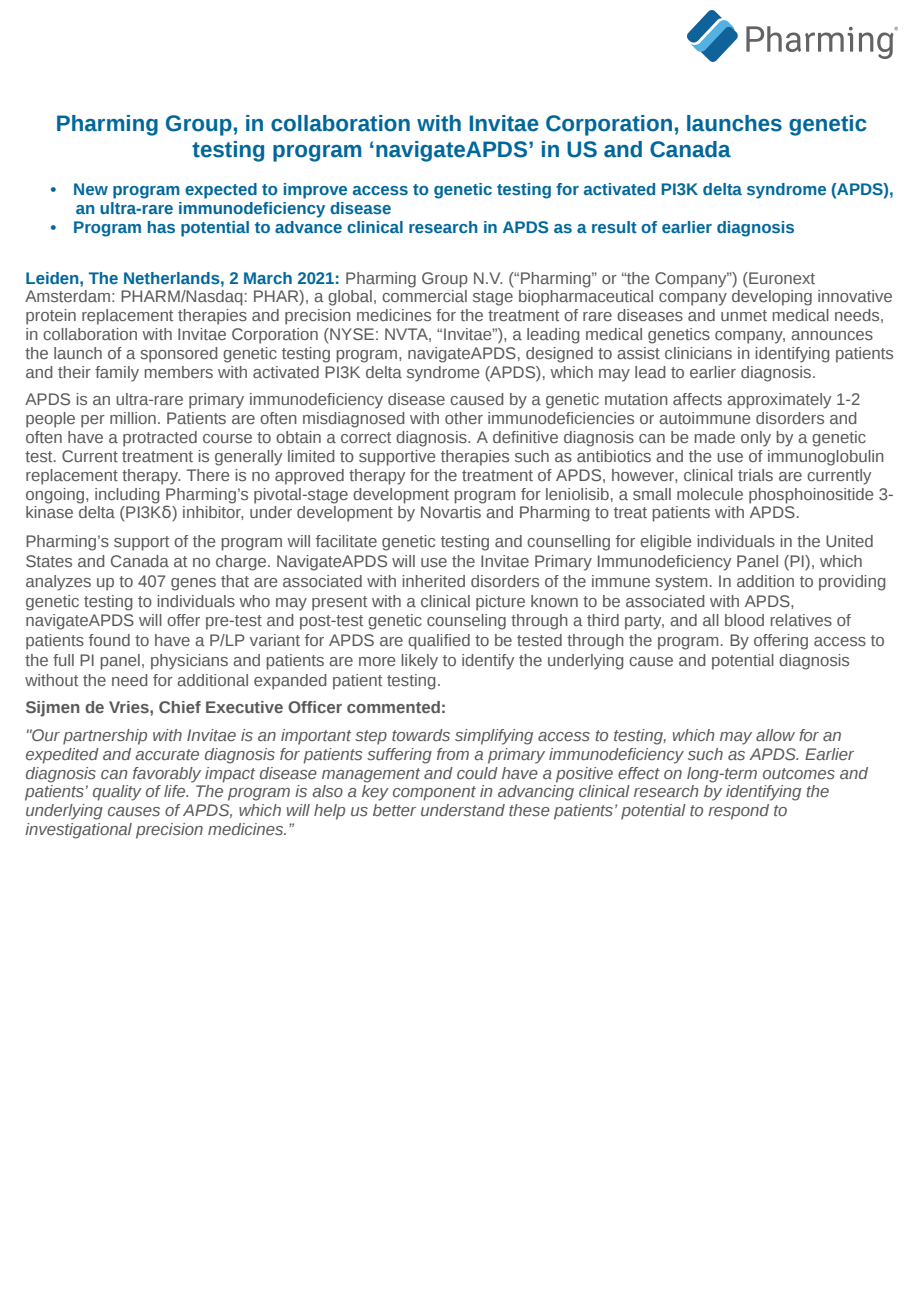 This document has height=1308, width=924. Describe the element at coordinates (189, 662) in the document. I see `physicians` at that location.
